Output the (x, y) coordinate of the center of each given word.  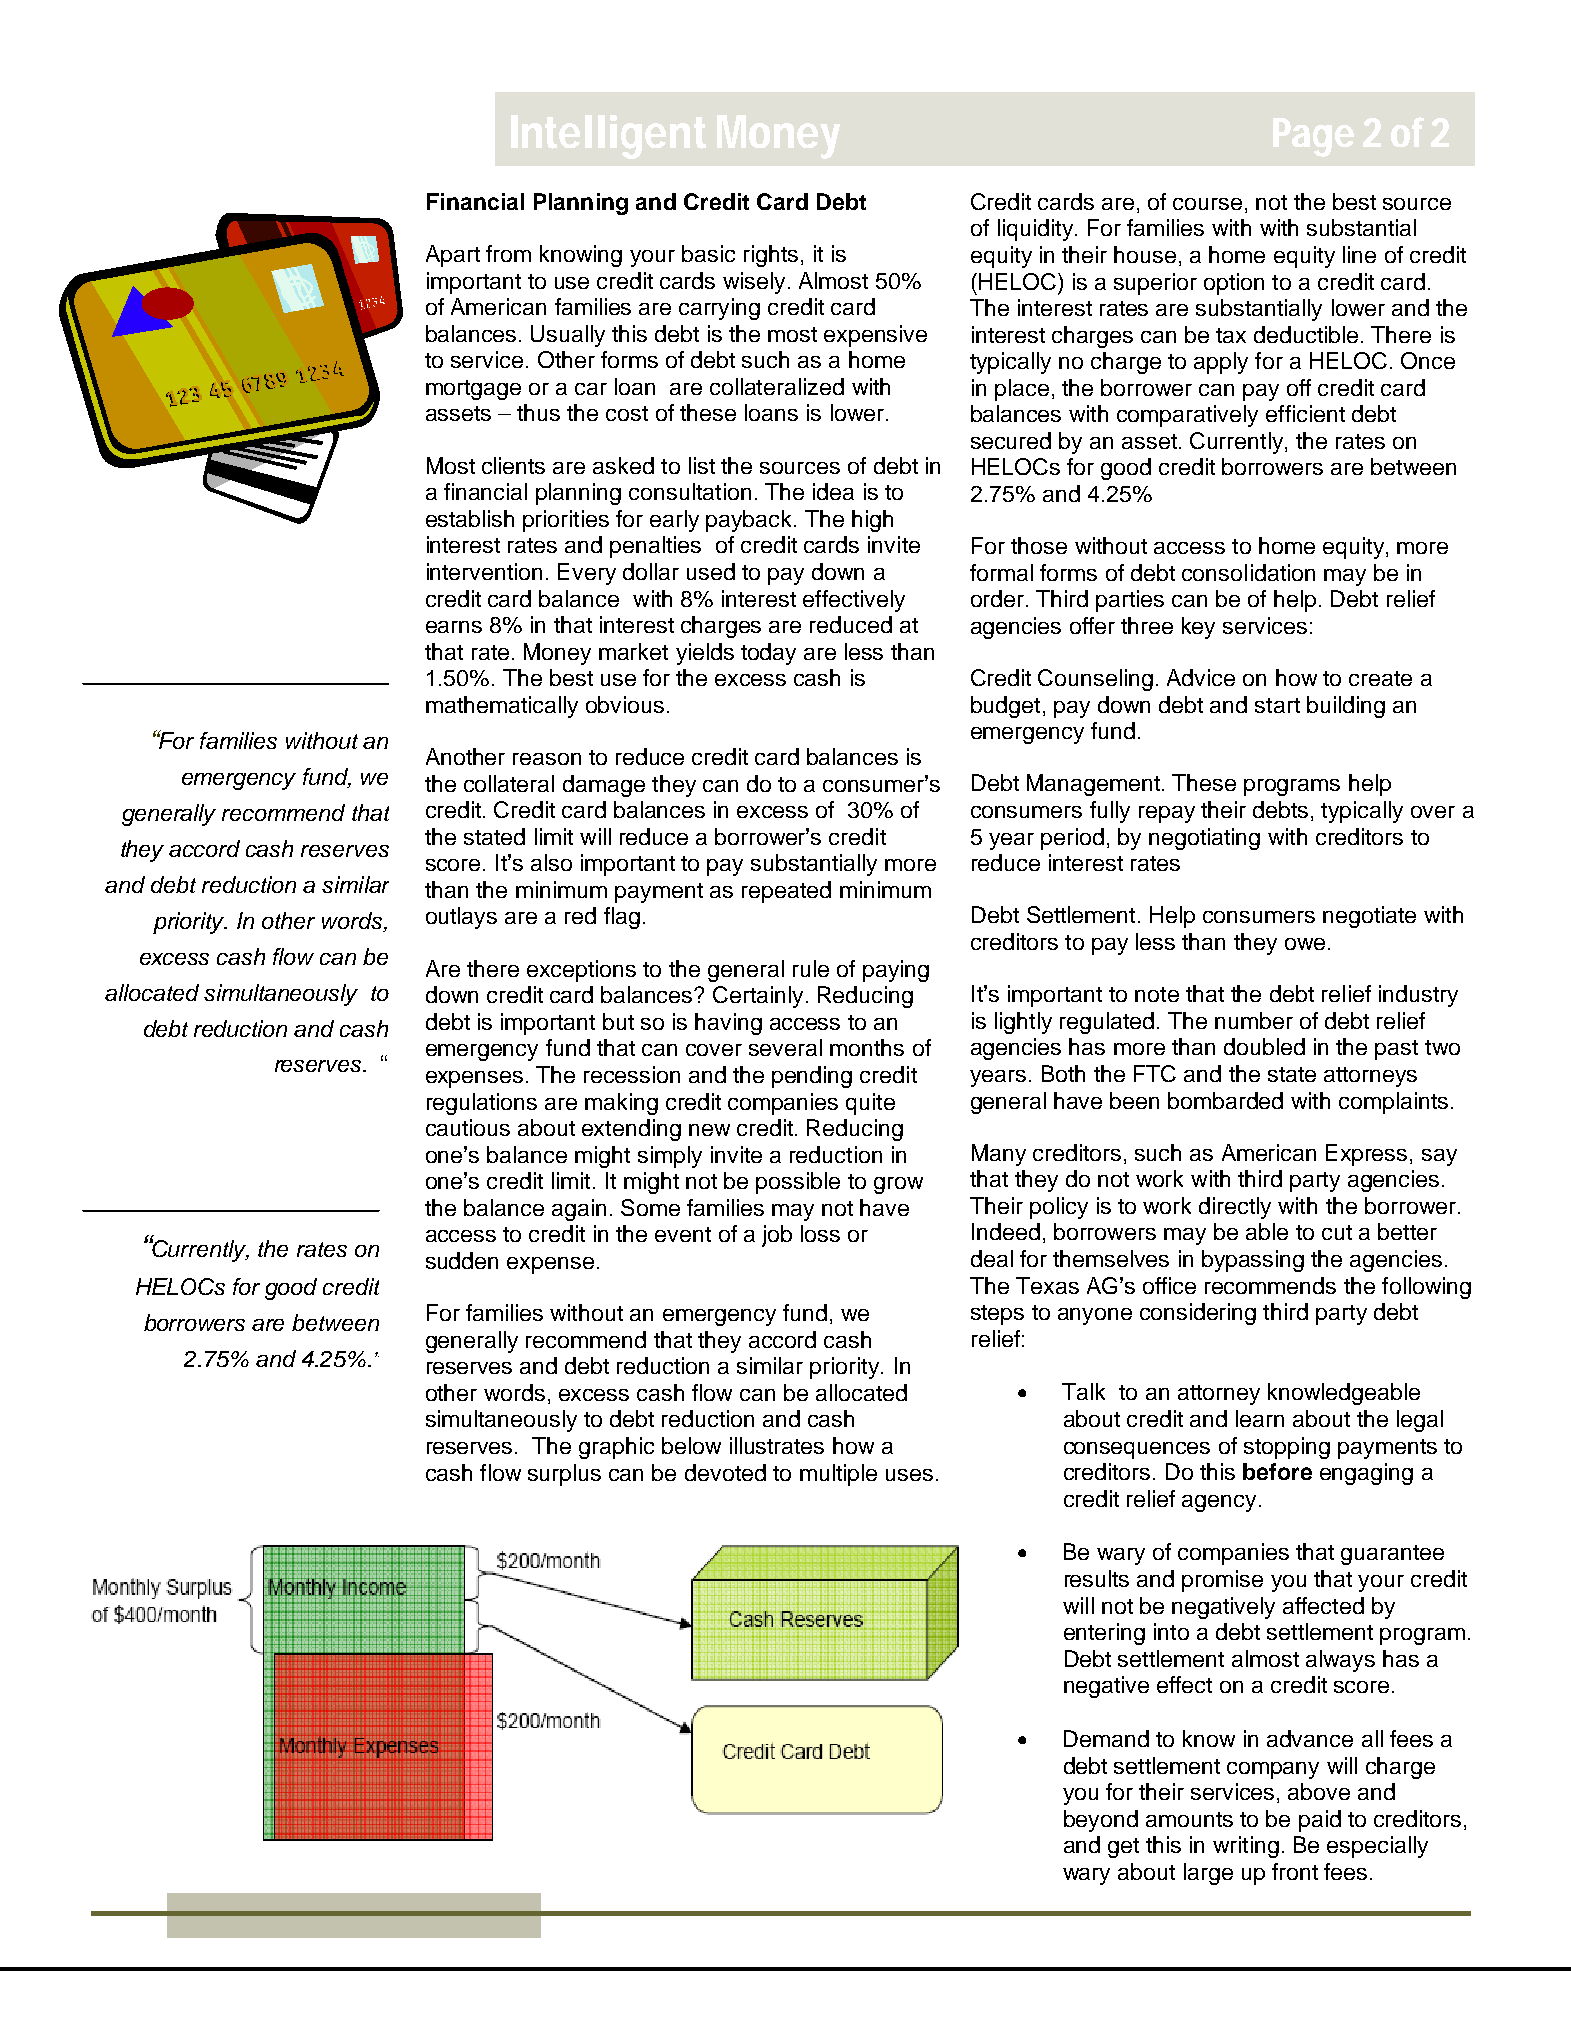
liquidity (1035, 230)
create (1380, 678)
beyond (1101, 1821)
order (999, 598)
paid (1320, 1821)
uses (909, 1475)
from (508, 253)
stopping (1287, 1448)
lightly (1023, 1023)
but (618, 1021)
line (1359, 254)
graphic (616, 1448)
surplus (564, 1475)
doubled (1264, 1046)
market (633, 651)
